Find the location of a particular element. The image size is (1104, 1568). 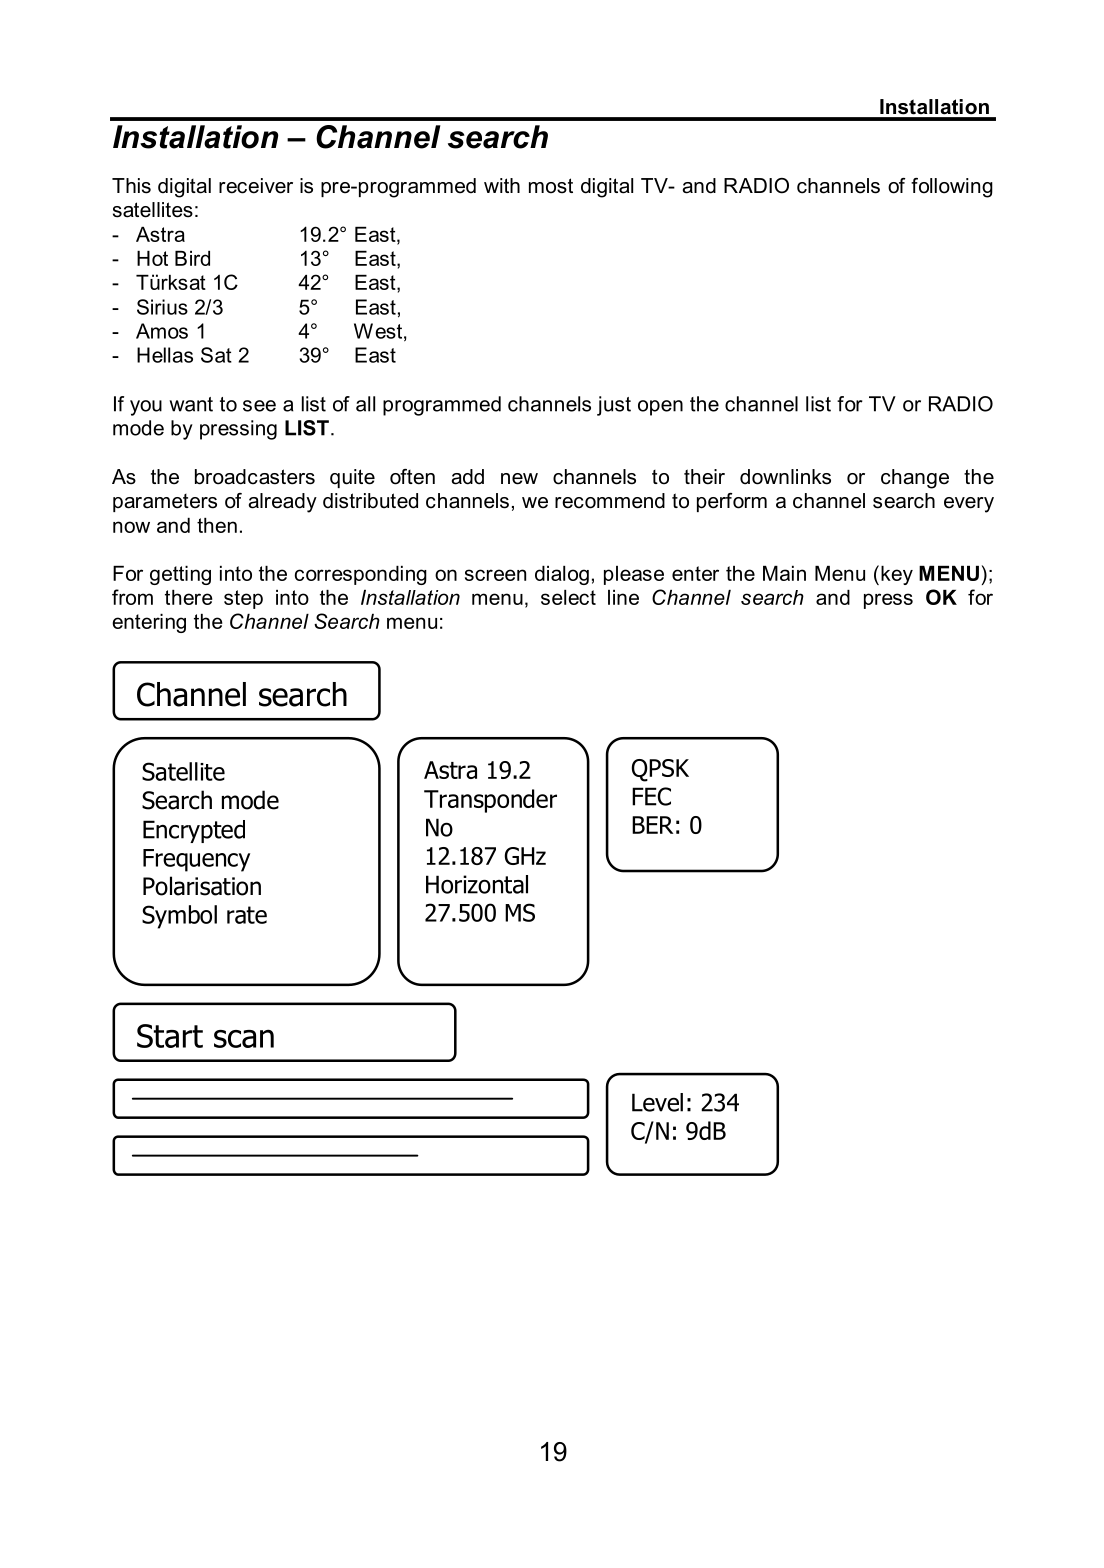

FEC is located at coordinates (651, 796).
